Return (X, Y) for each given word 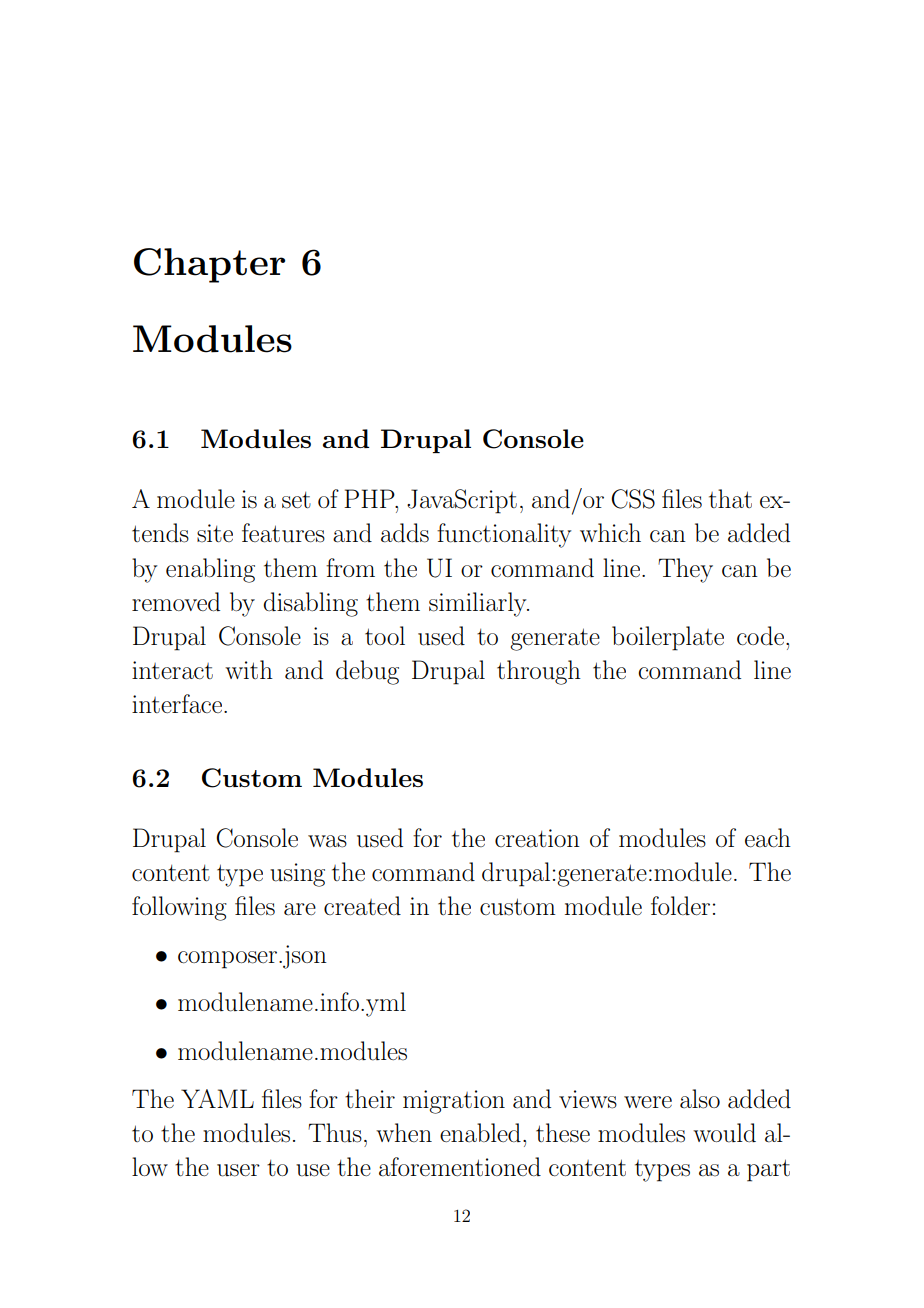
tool (385, 635)
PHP (370, 498)
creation (537, 838)
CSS (633, 499)
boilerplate (668, 638)
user (238, 1170)
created (362, 906)
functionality (504, 535)
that (730, 499)
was (327, 841)
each (768, 838)
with (249, 669)
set (296, 500)
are (300, 909)
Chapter (209, 265)
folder (680, 905)
